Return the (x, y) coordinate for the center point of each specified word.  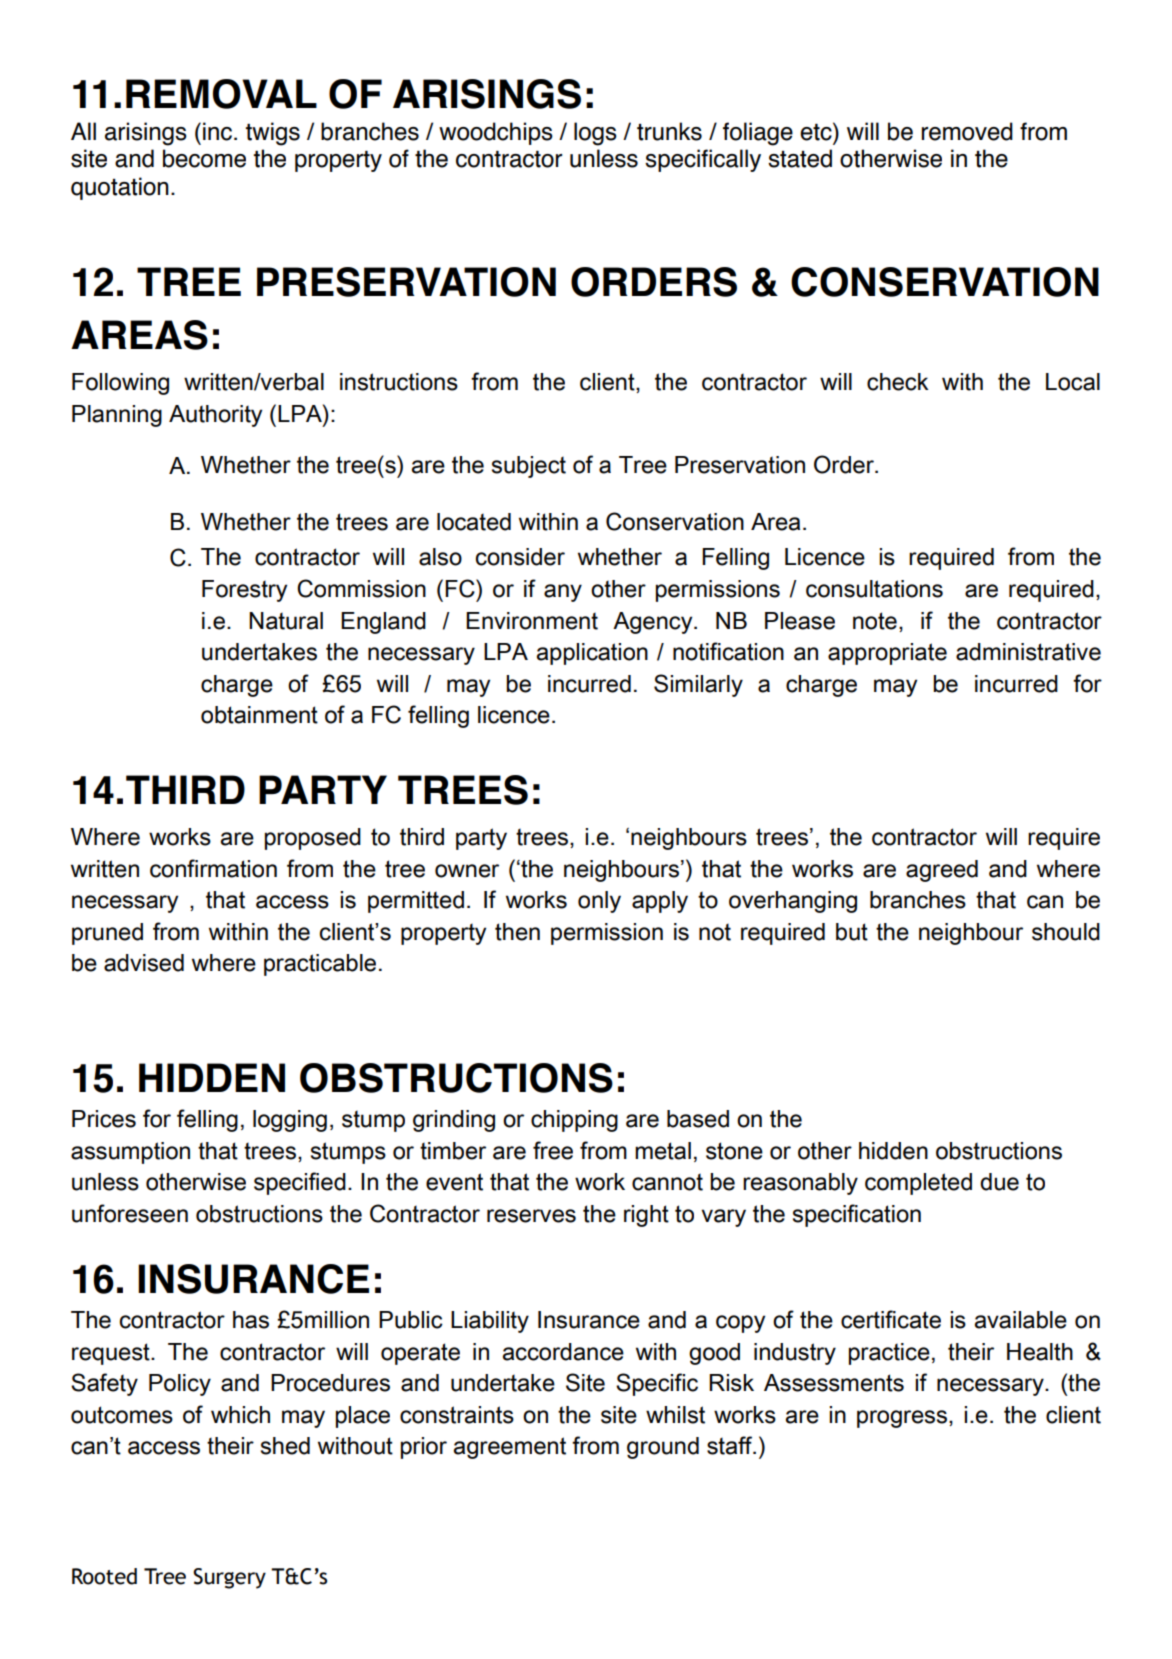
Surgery (229, 1578)
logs (595, 134)
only (599, 902)
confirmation (213, 868)
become (204, 158)
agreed (942, 871)
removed (967, 131)
